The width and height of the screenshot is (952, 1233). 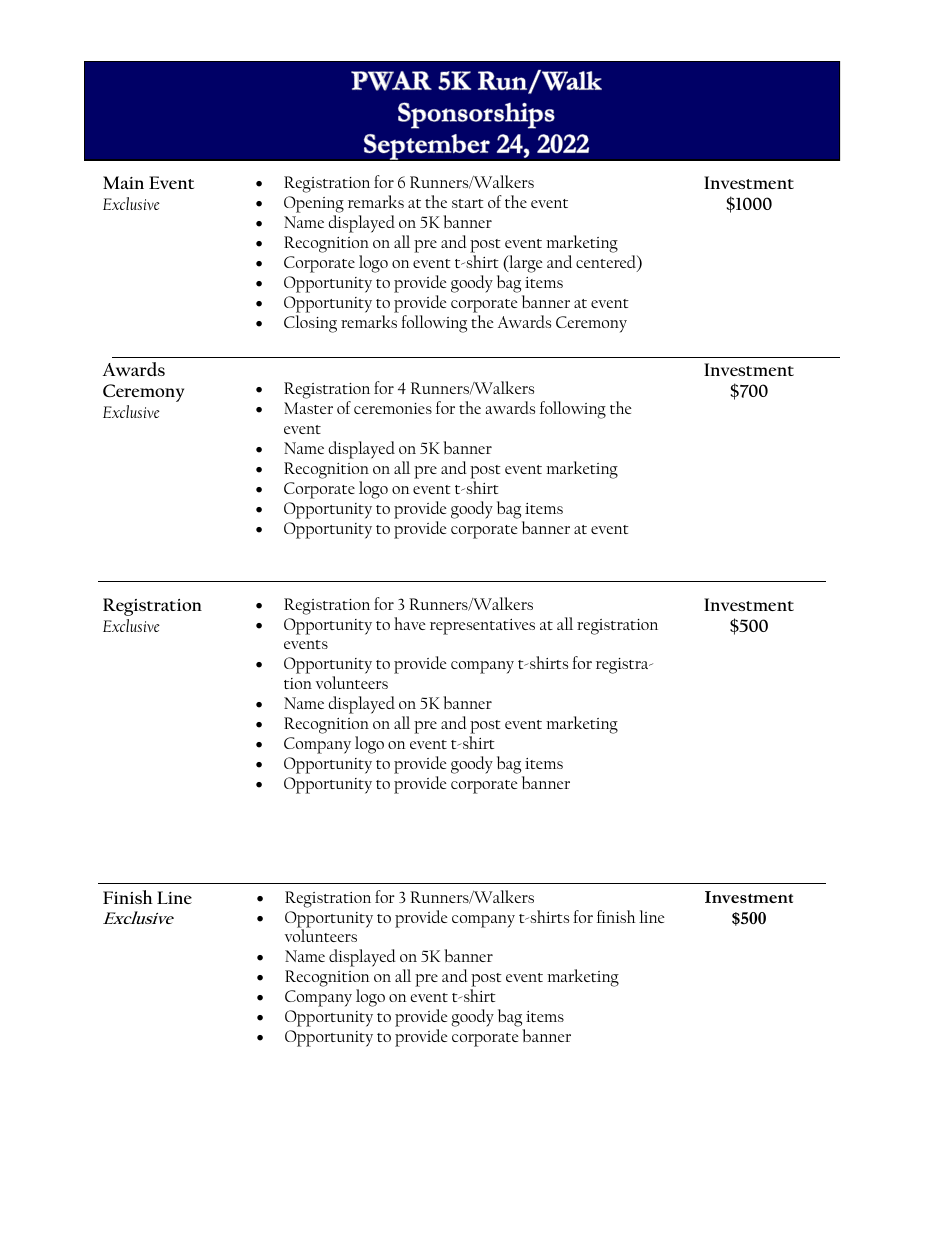 I want to click on large, so click(x=525, y=264).
